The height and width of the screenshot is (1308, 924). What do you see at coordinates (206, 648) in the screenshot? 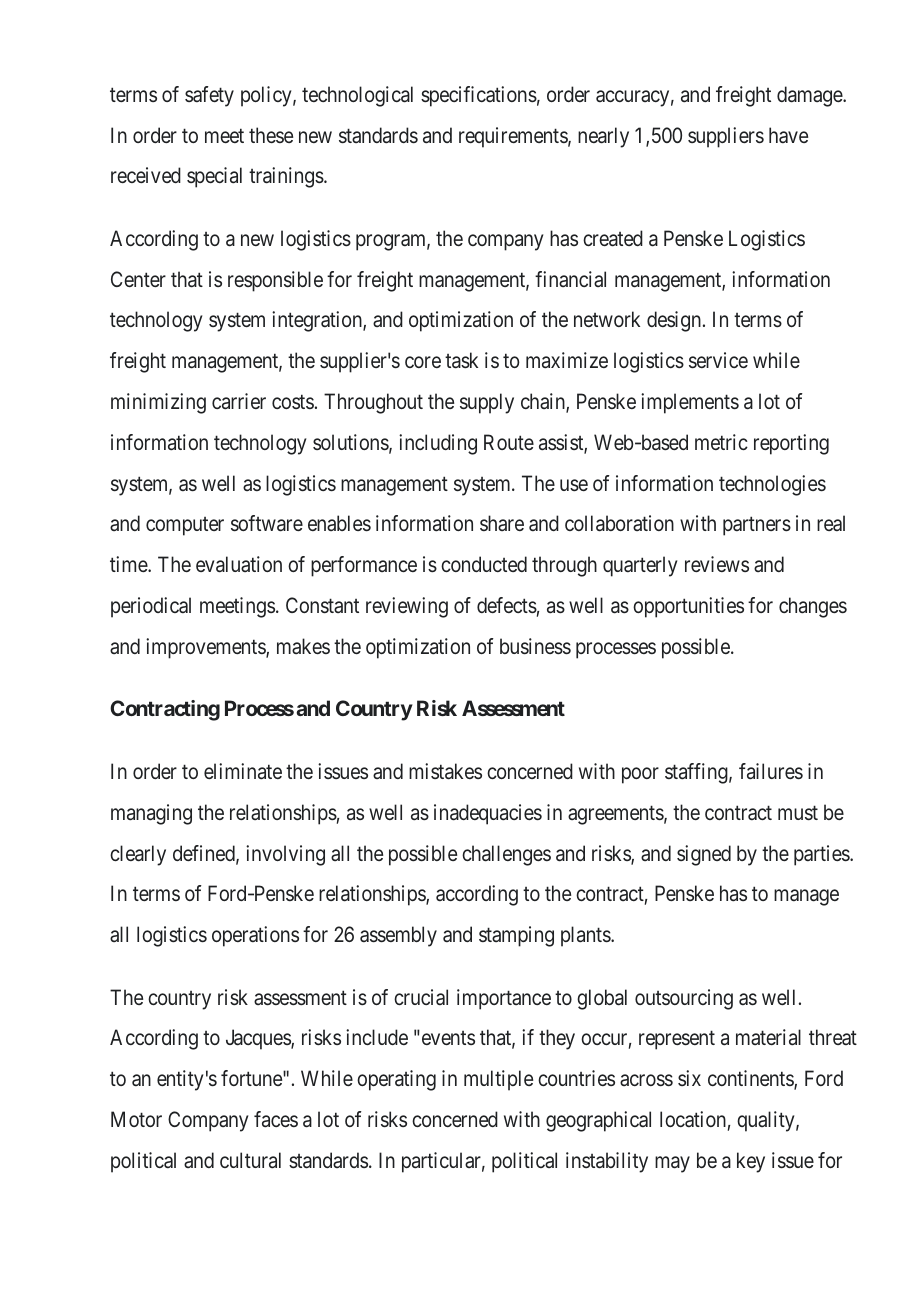
I see `improvements` at bounding box center [206, 648].
